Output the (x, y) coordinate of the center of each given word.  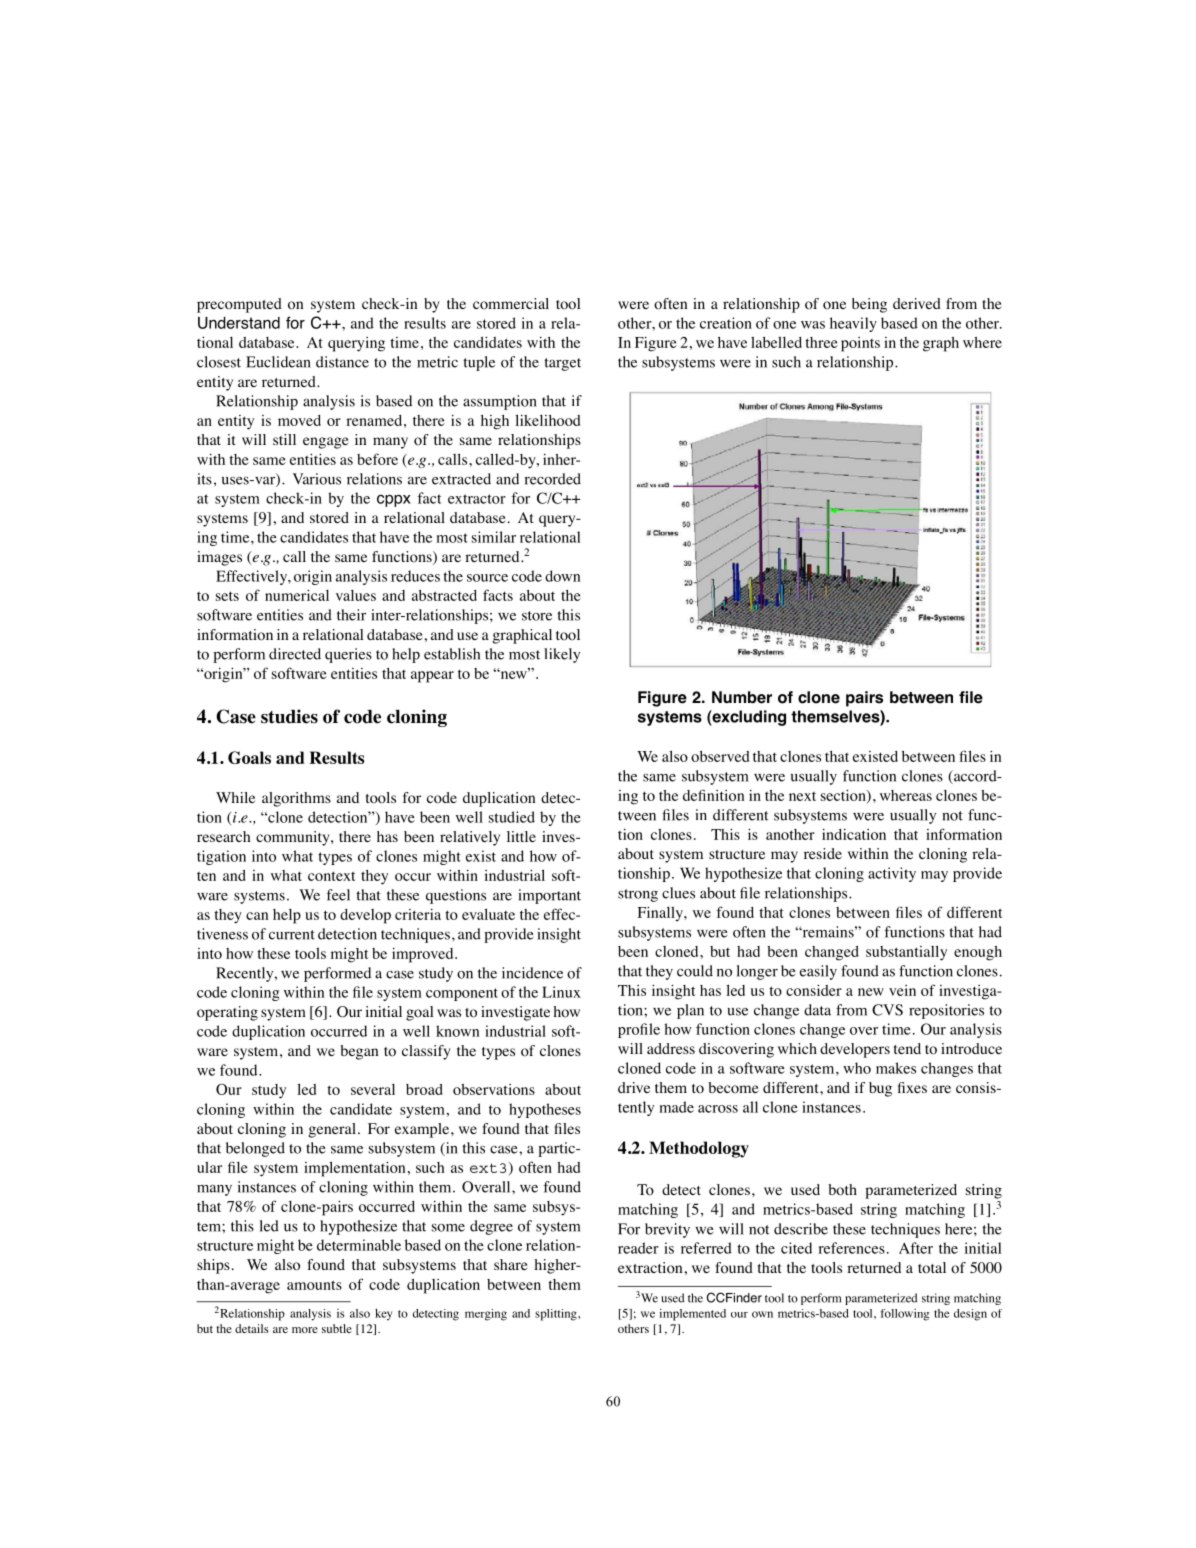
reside (823, 853)
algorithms (296, 799)
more (305, 1330)
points (860, 344)
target (562, 364)
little (521, 836)
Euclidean (278, 362)
